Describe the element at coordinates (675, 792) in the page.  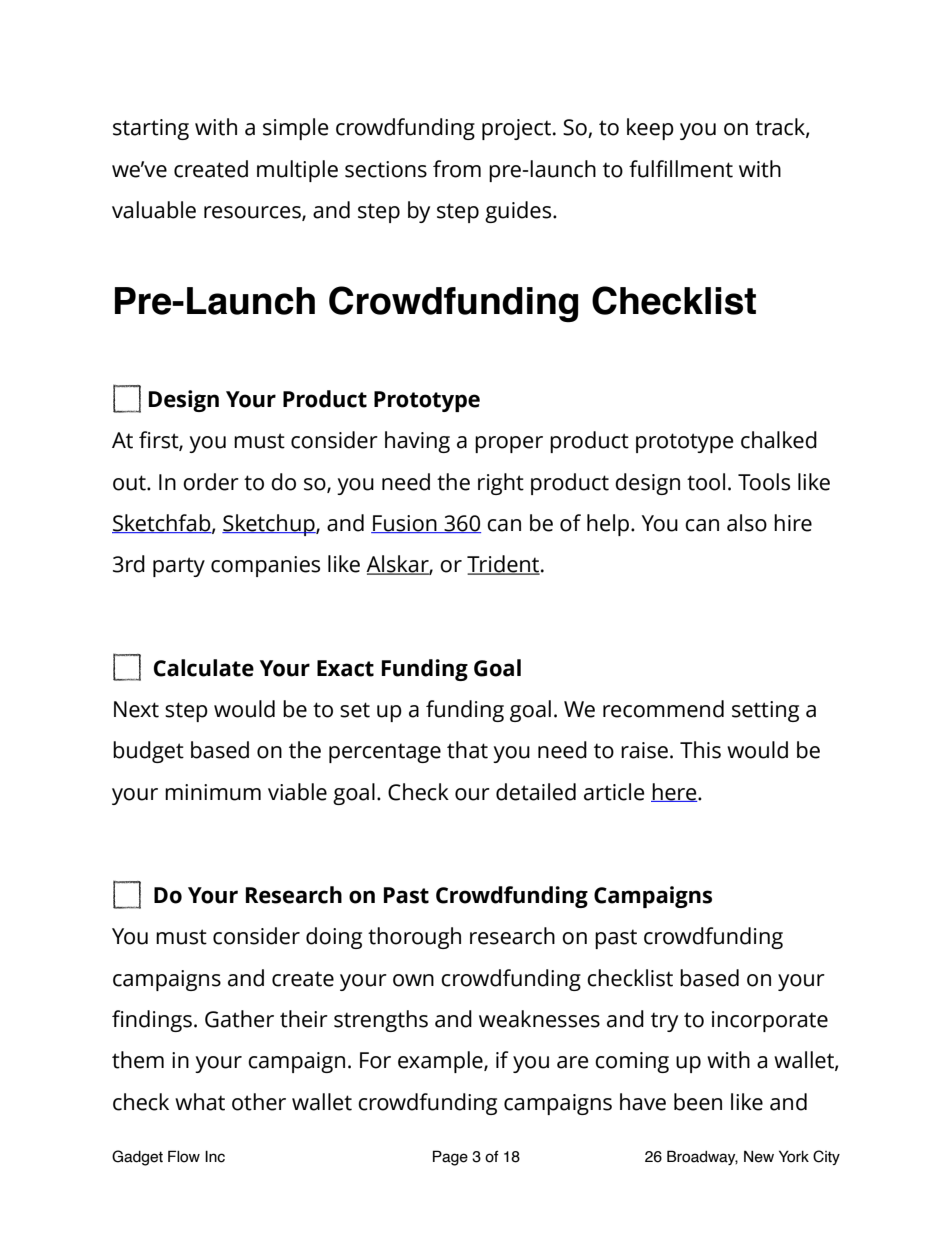
I see `here` at that location.
